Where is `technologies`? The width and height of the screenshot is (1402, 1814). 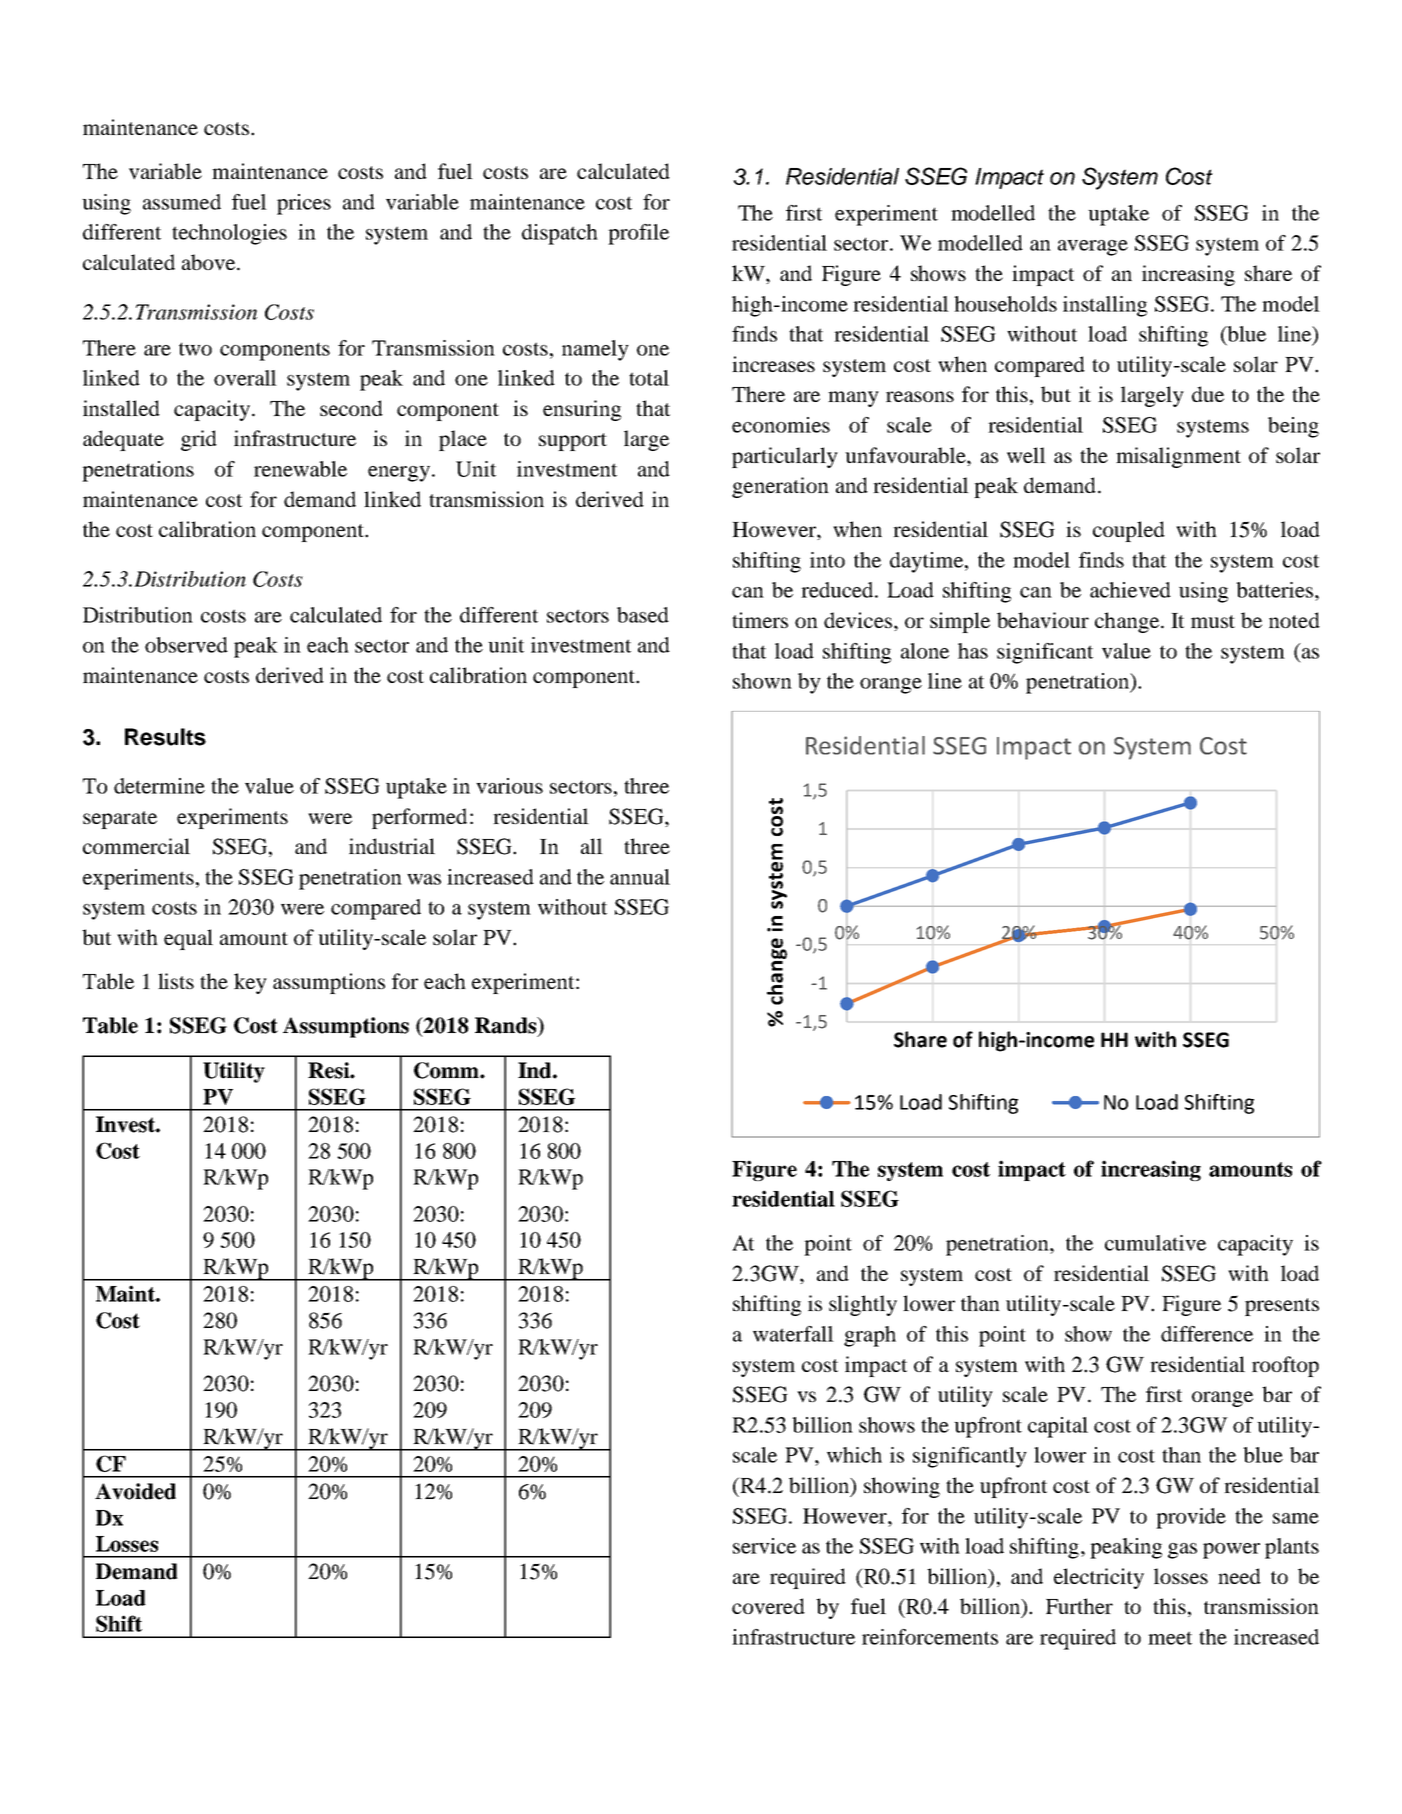 technologies is located at coordinates (229, 234).
